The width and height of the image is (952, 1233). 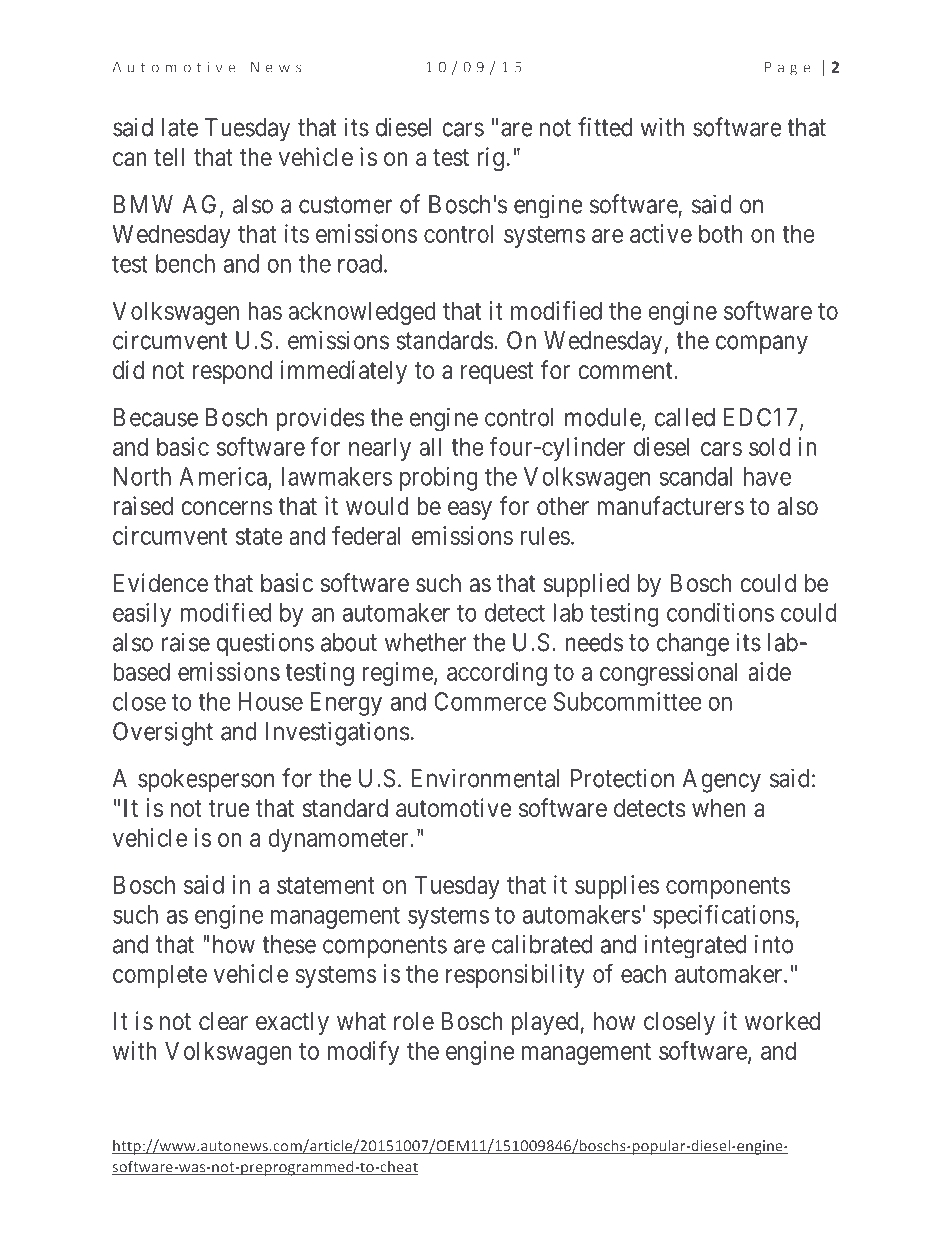 What do you see at coordinates (782, 1021) in the image?
I see `worked` at bounding box center [782, 1021].
